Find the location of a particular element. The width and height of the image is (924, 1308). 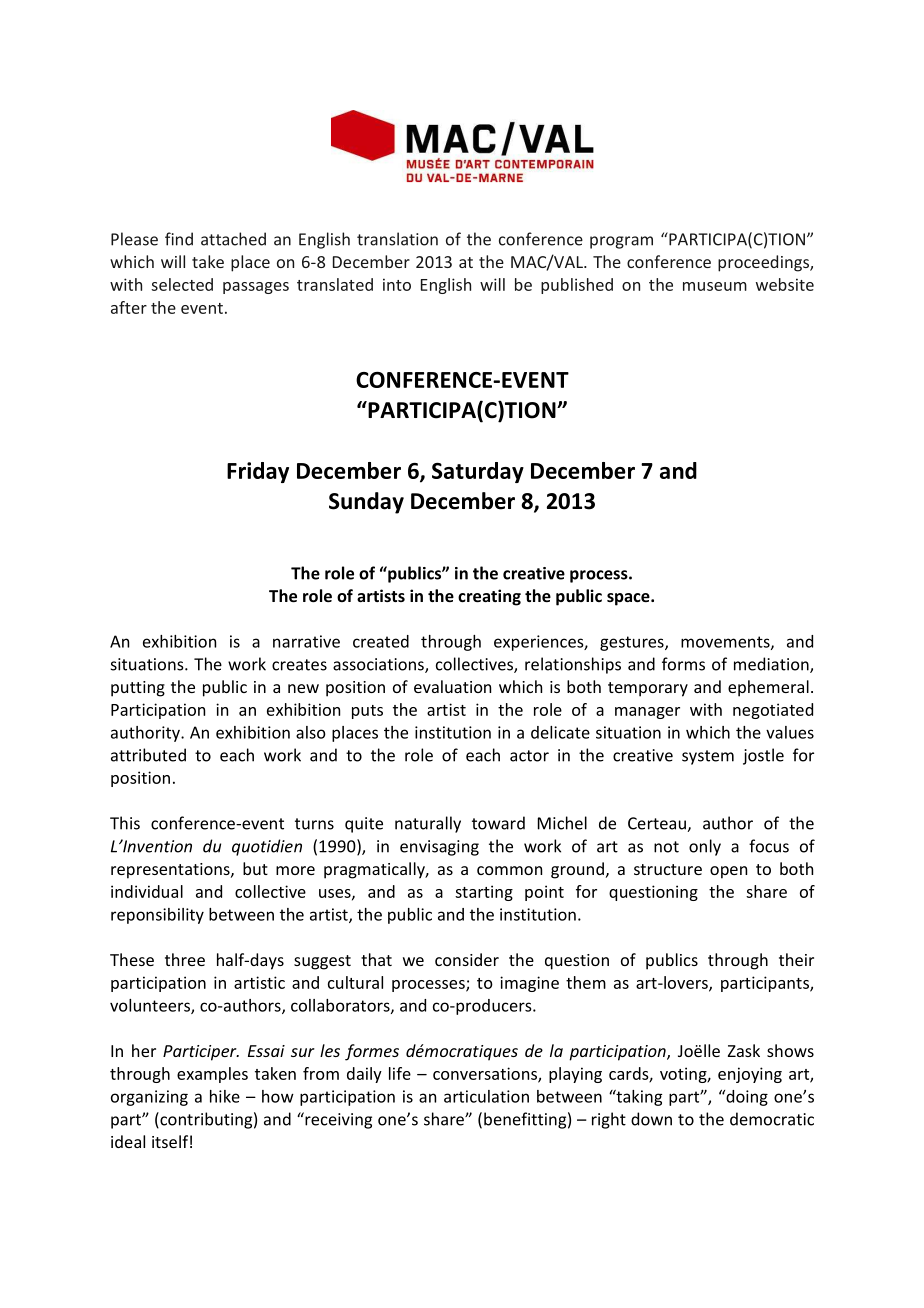

hike is located at coordinates (225, 1096).
